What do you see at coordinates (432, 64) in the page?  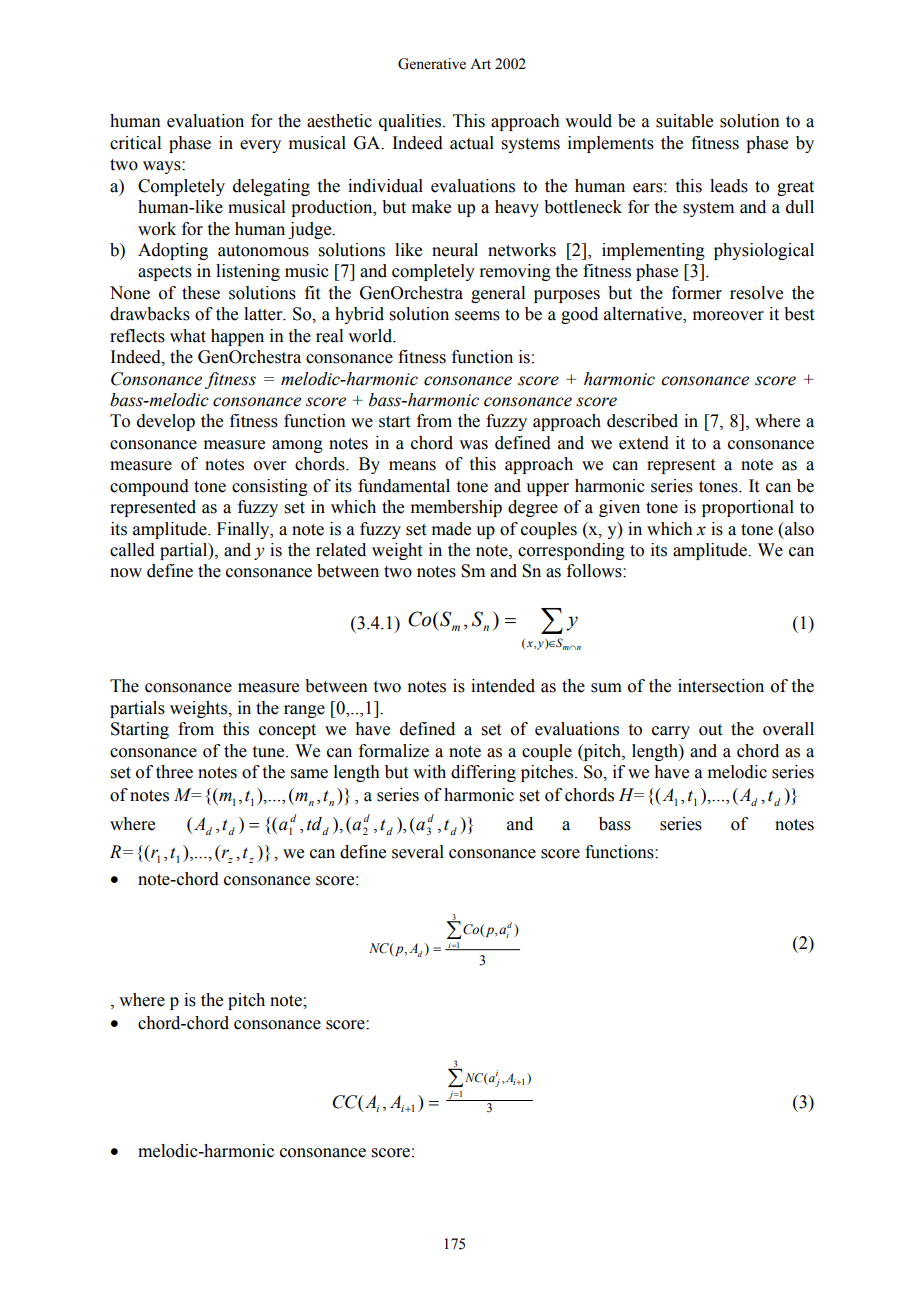 I see `Generative` at bounding box center [432, 64].
